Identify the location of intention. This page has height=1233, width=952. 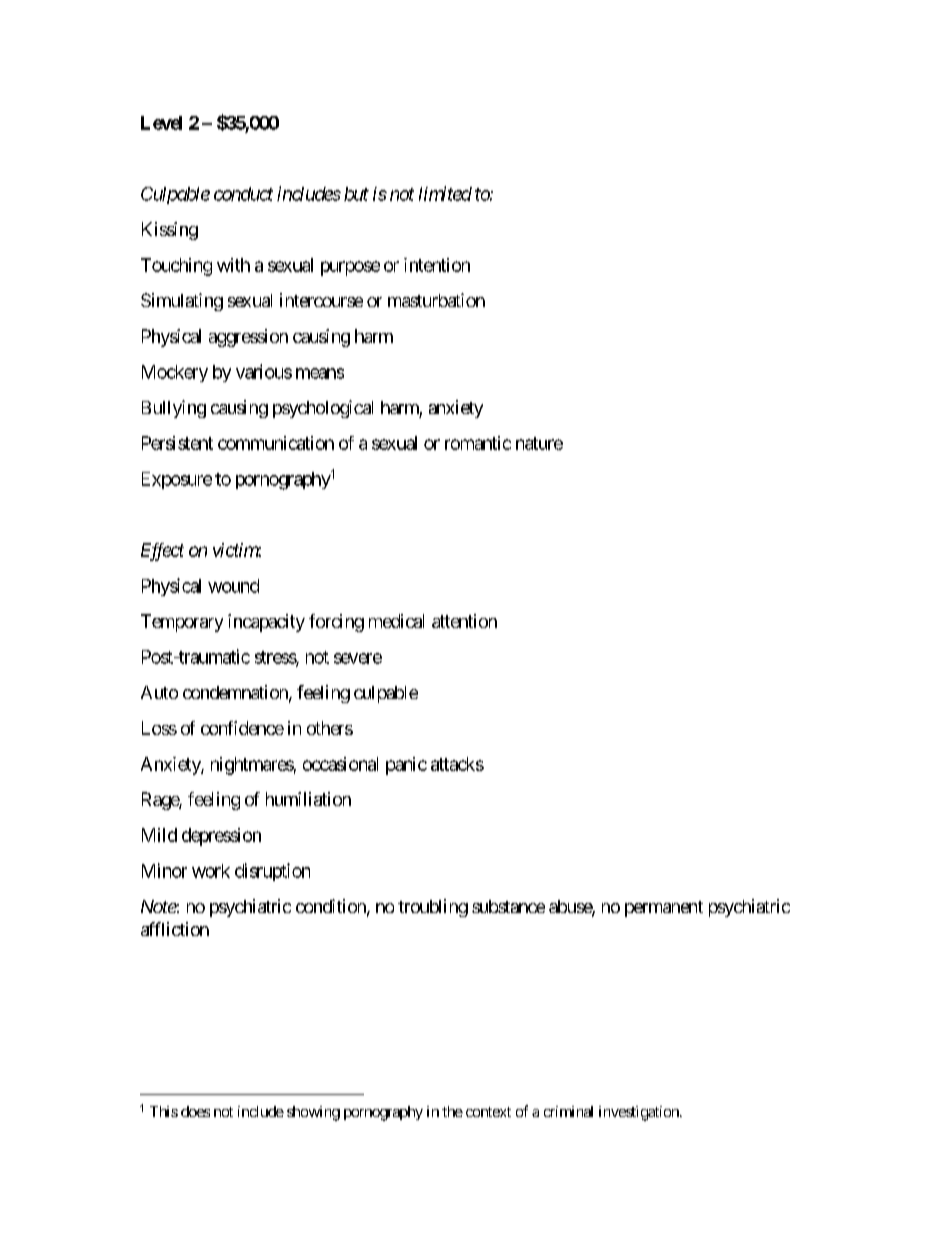
(437, 265).
